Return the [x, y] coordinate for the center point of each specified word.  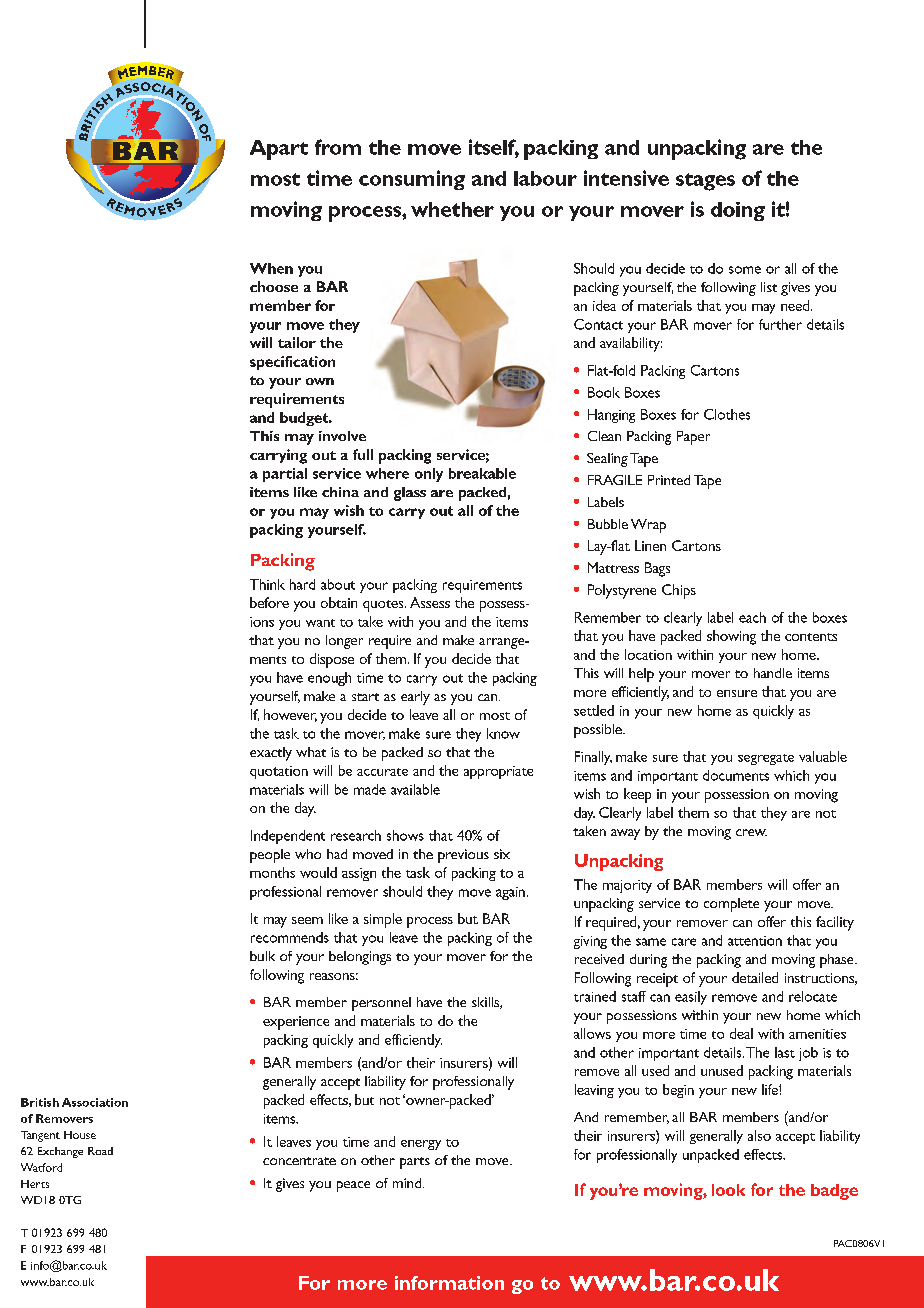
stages [705, 182]
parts [415, 1163]
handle [773, 673]
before [269, 602]
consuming [412, 180]
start [365, 697]
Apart [279, 150]
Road [100, 1151]
